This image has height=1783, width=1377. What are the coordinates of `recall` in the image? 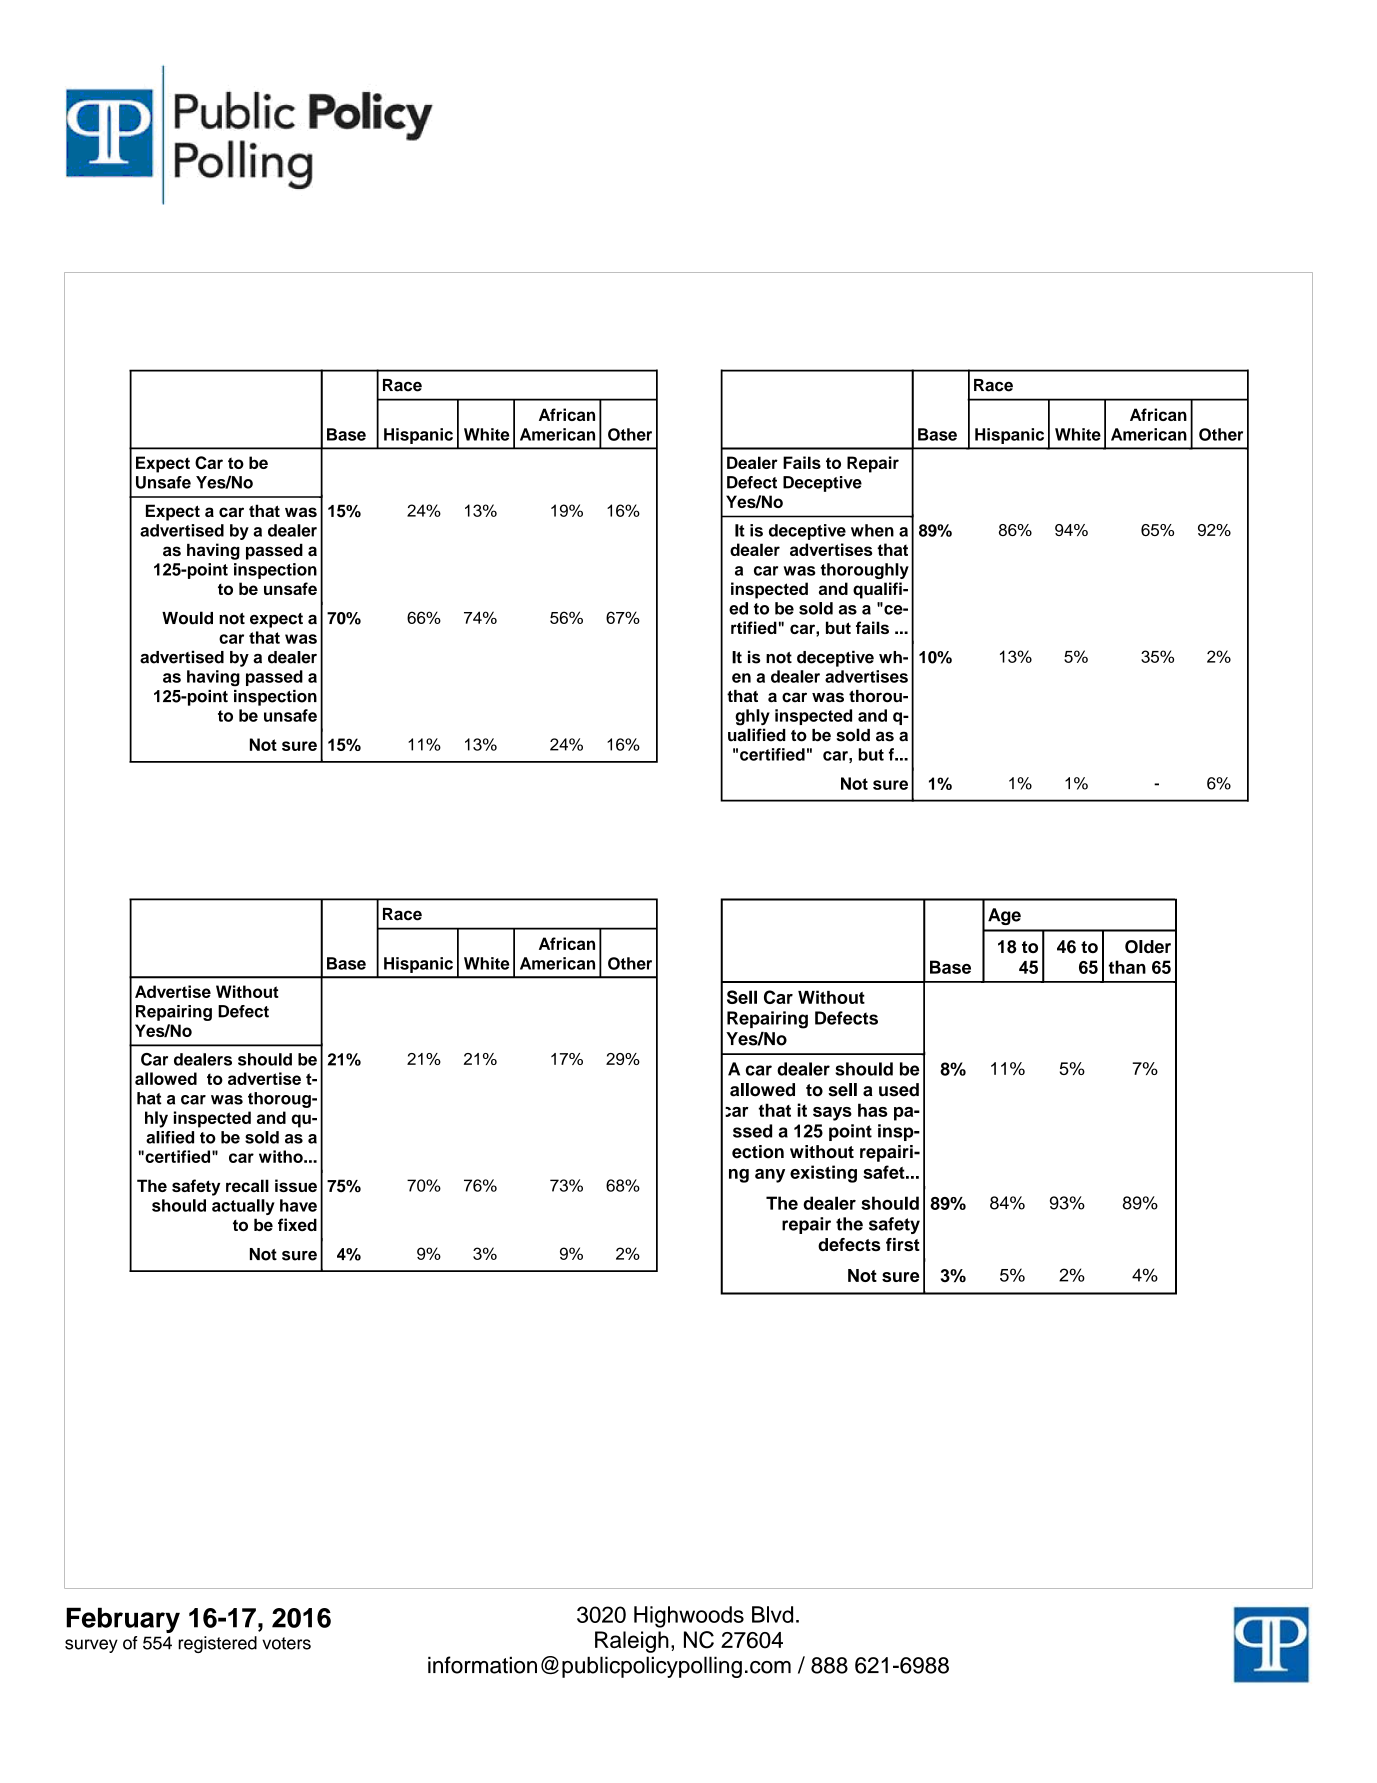 It's located at (247, 1185).
